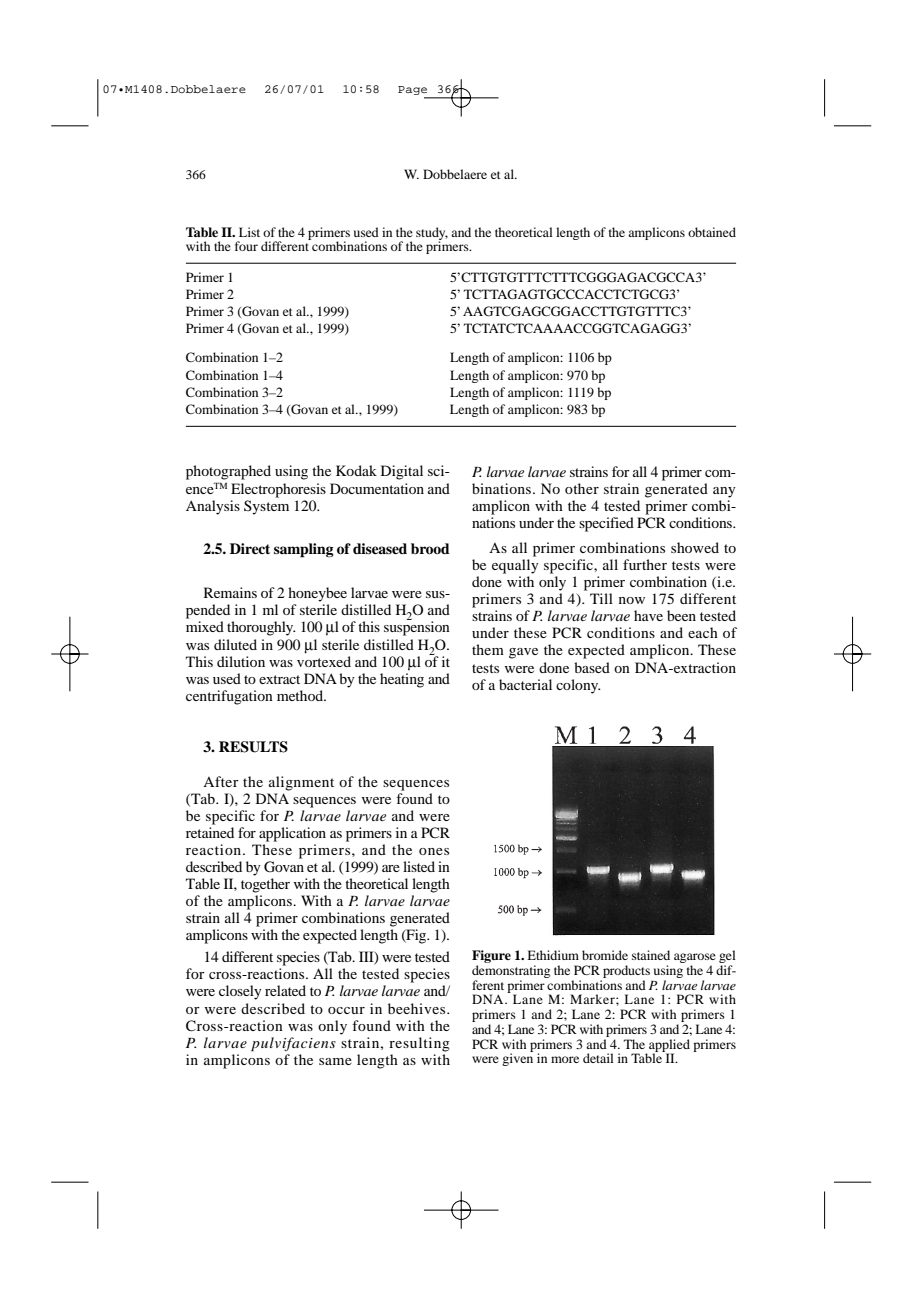 The height and width of the document is (1308, 924). Describe the element at coordinates (430, 549) in the document. I see `brood` at that location.
